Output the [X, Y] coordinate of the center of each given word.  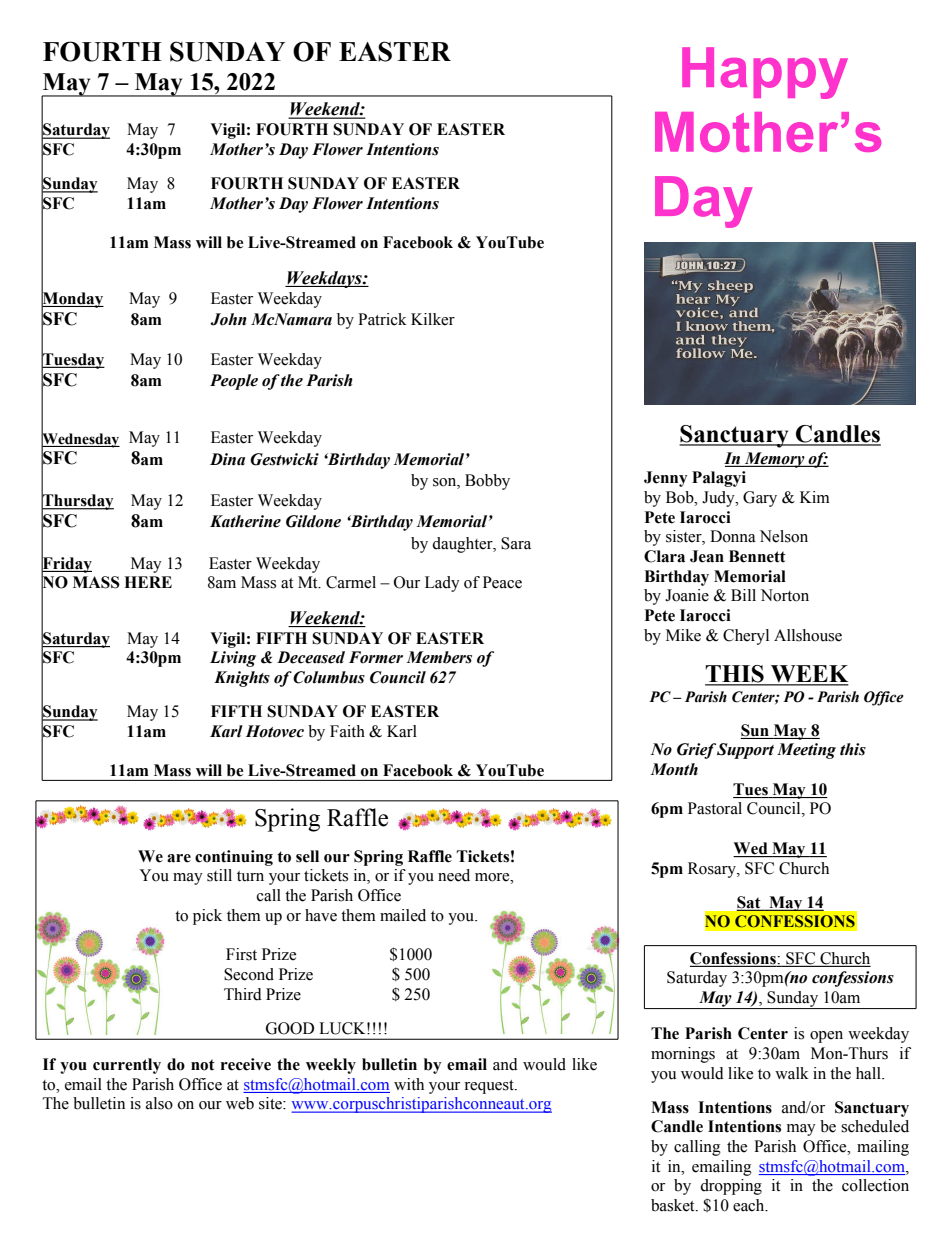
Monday [72, 300]
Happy [765, 73]
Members [439, 657]
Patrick [382, 319]
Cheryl [746, 637]
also [159, 1103]
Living [233, 659]
